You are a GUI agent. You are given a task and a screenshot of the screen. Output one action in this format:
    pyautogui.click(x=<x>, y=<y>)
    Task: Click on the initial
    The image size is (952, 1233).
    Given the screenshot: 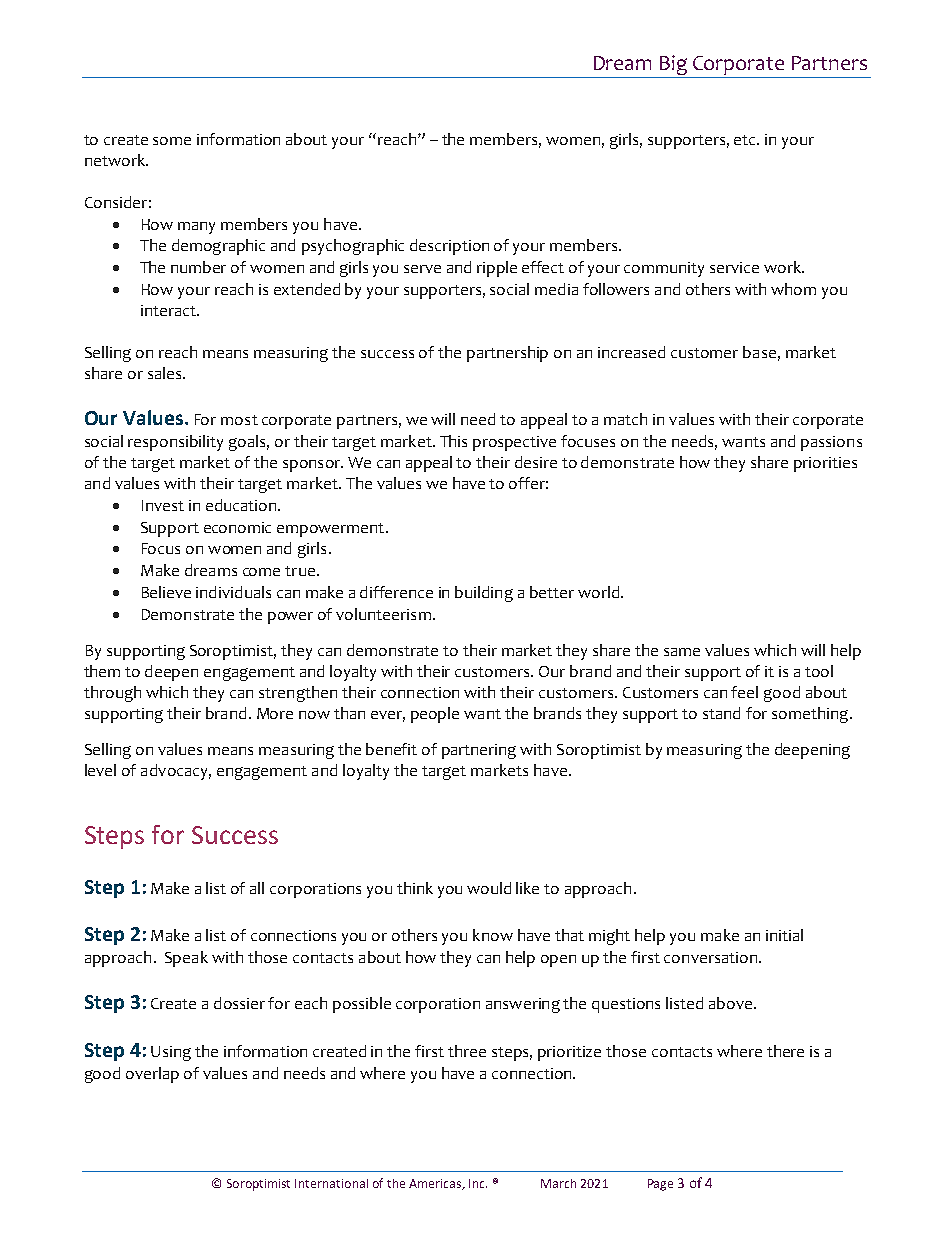 What is the action you would take?
    pyautogui.click(x=784, y=935)
